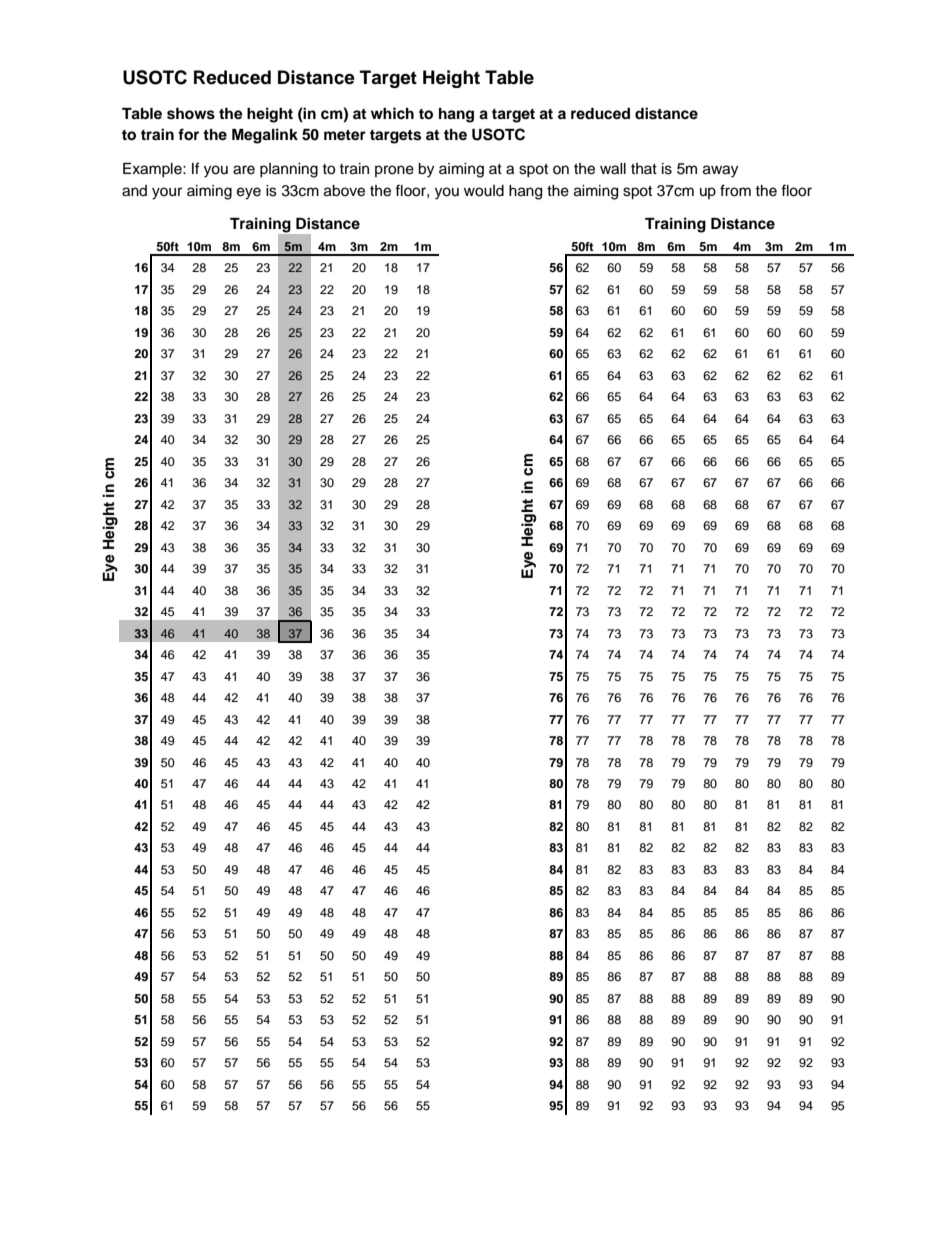 This screenshot has height=1233, width=952. What do you see at coordinates (735, 190) in the screenshot?
I see `from` at bounding box center [735, 190].
